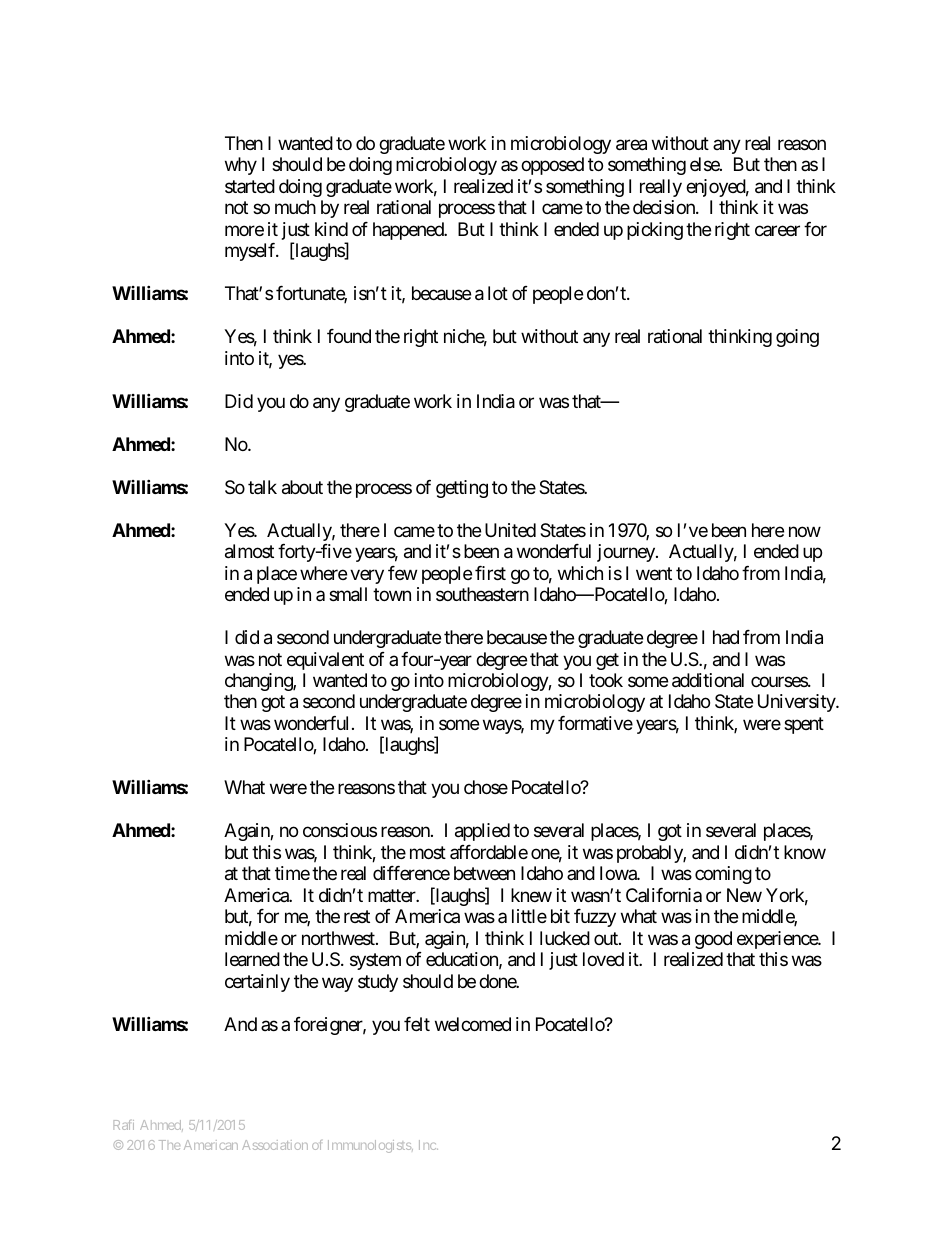 This screenshot has width=952, height=1233. I want to click on opposed, so click(552, 166).
